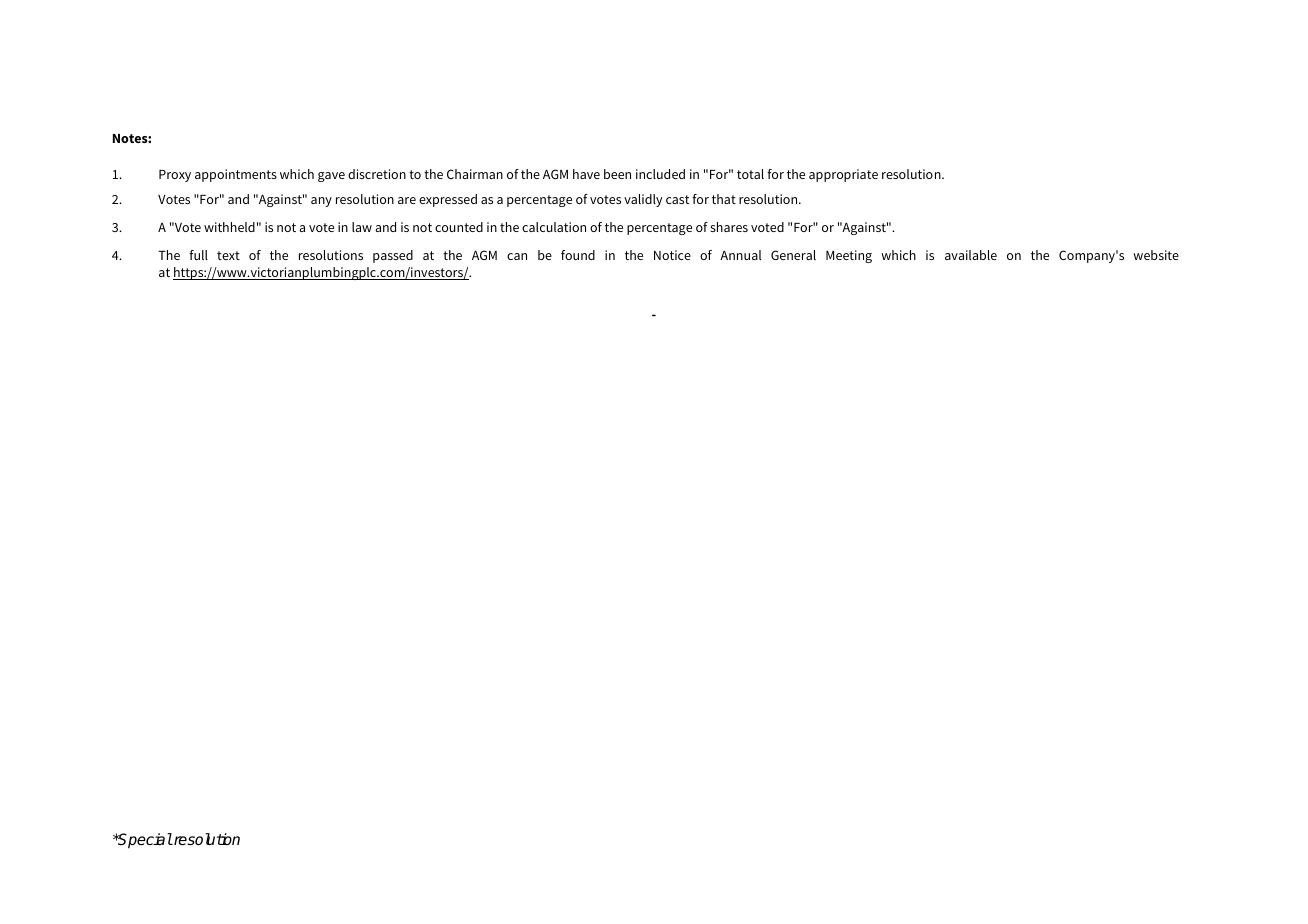  Describe the element at coordinates (229, 227) in the screenshot. I see `withheld` at that location.
